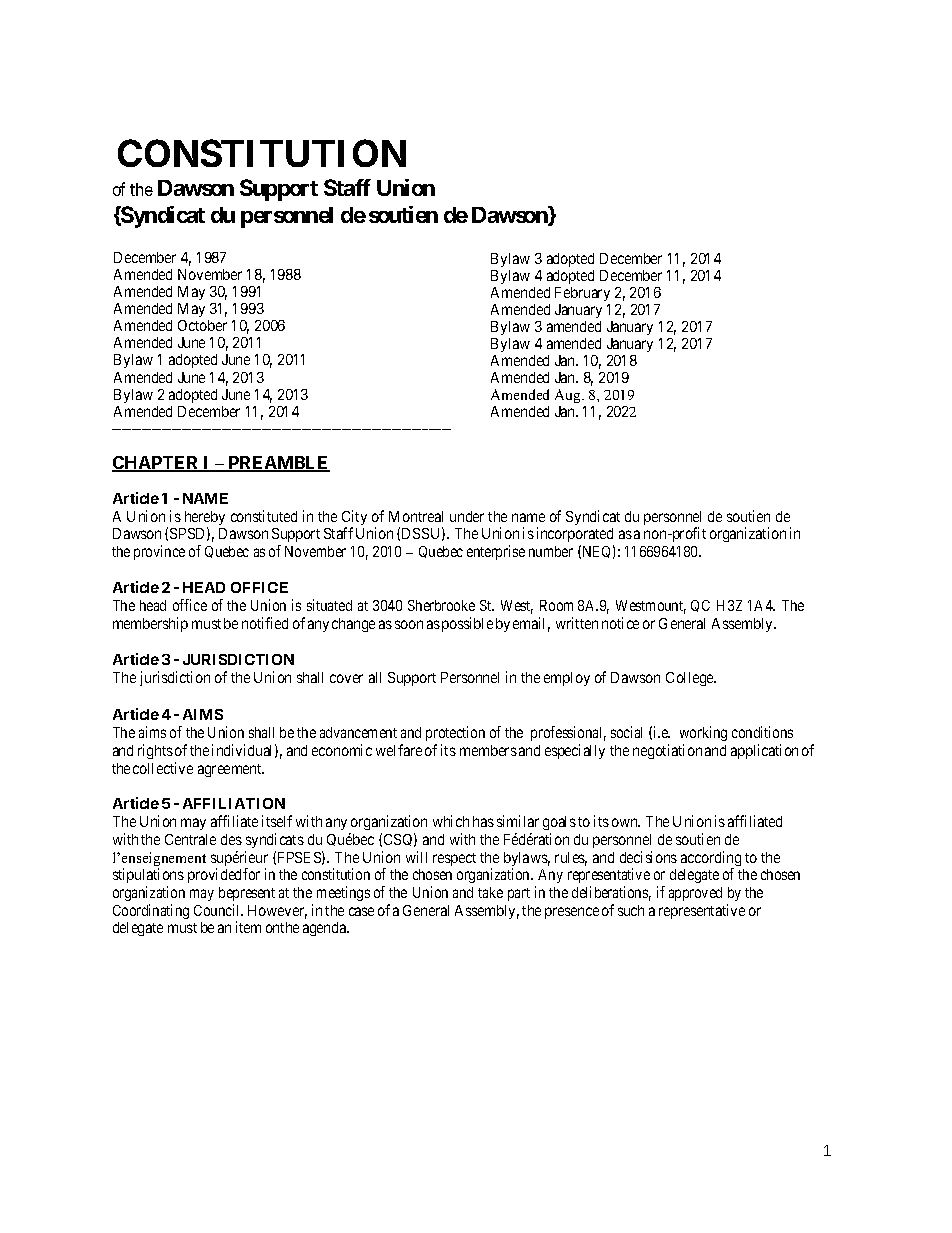 The height and width of the screenshot is (1233, 952). I want to click on Council, so click(218, 910).
